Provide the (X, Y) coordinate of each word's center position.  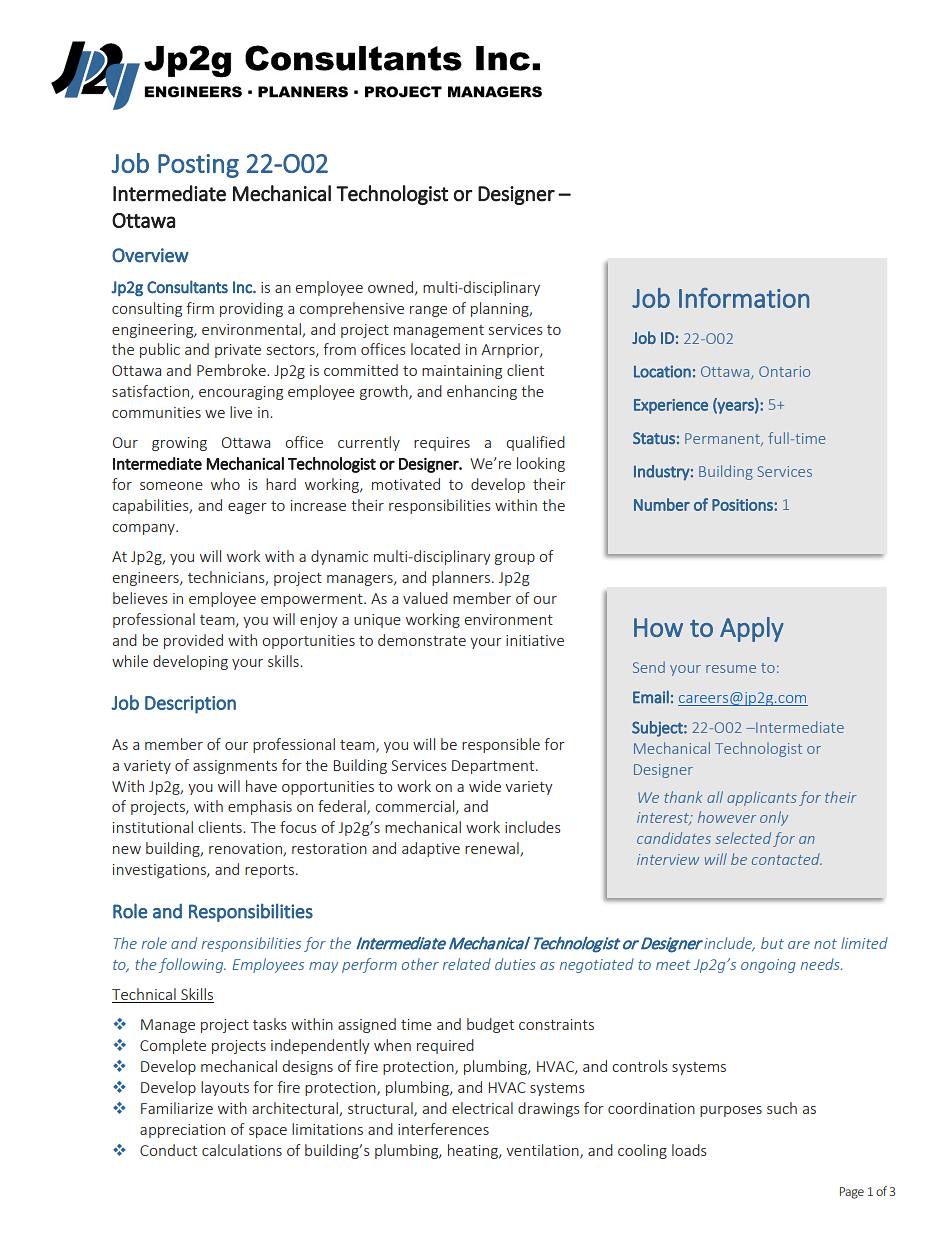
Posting (198, 166)
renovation (246, 850)
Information (744, 298)
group (515, 559)
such (782, 1108)
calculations (242, 1150)
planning (501, 309)
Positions (743, 505)
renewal (493, 849)
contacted (787, 859)
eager (247, 508)
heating (474, 1151)
